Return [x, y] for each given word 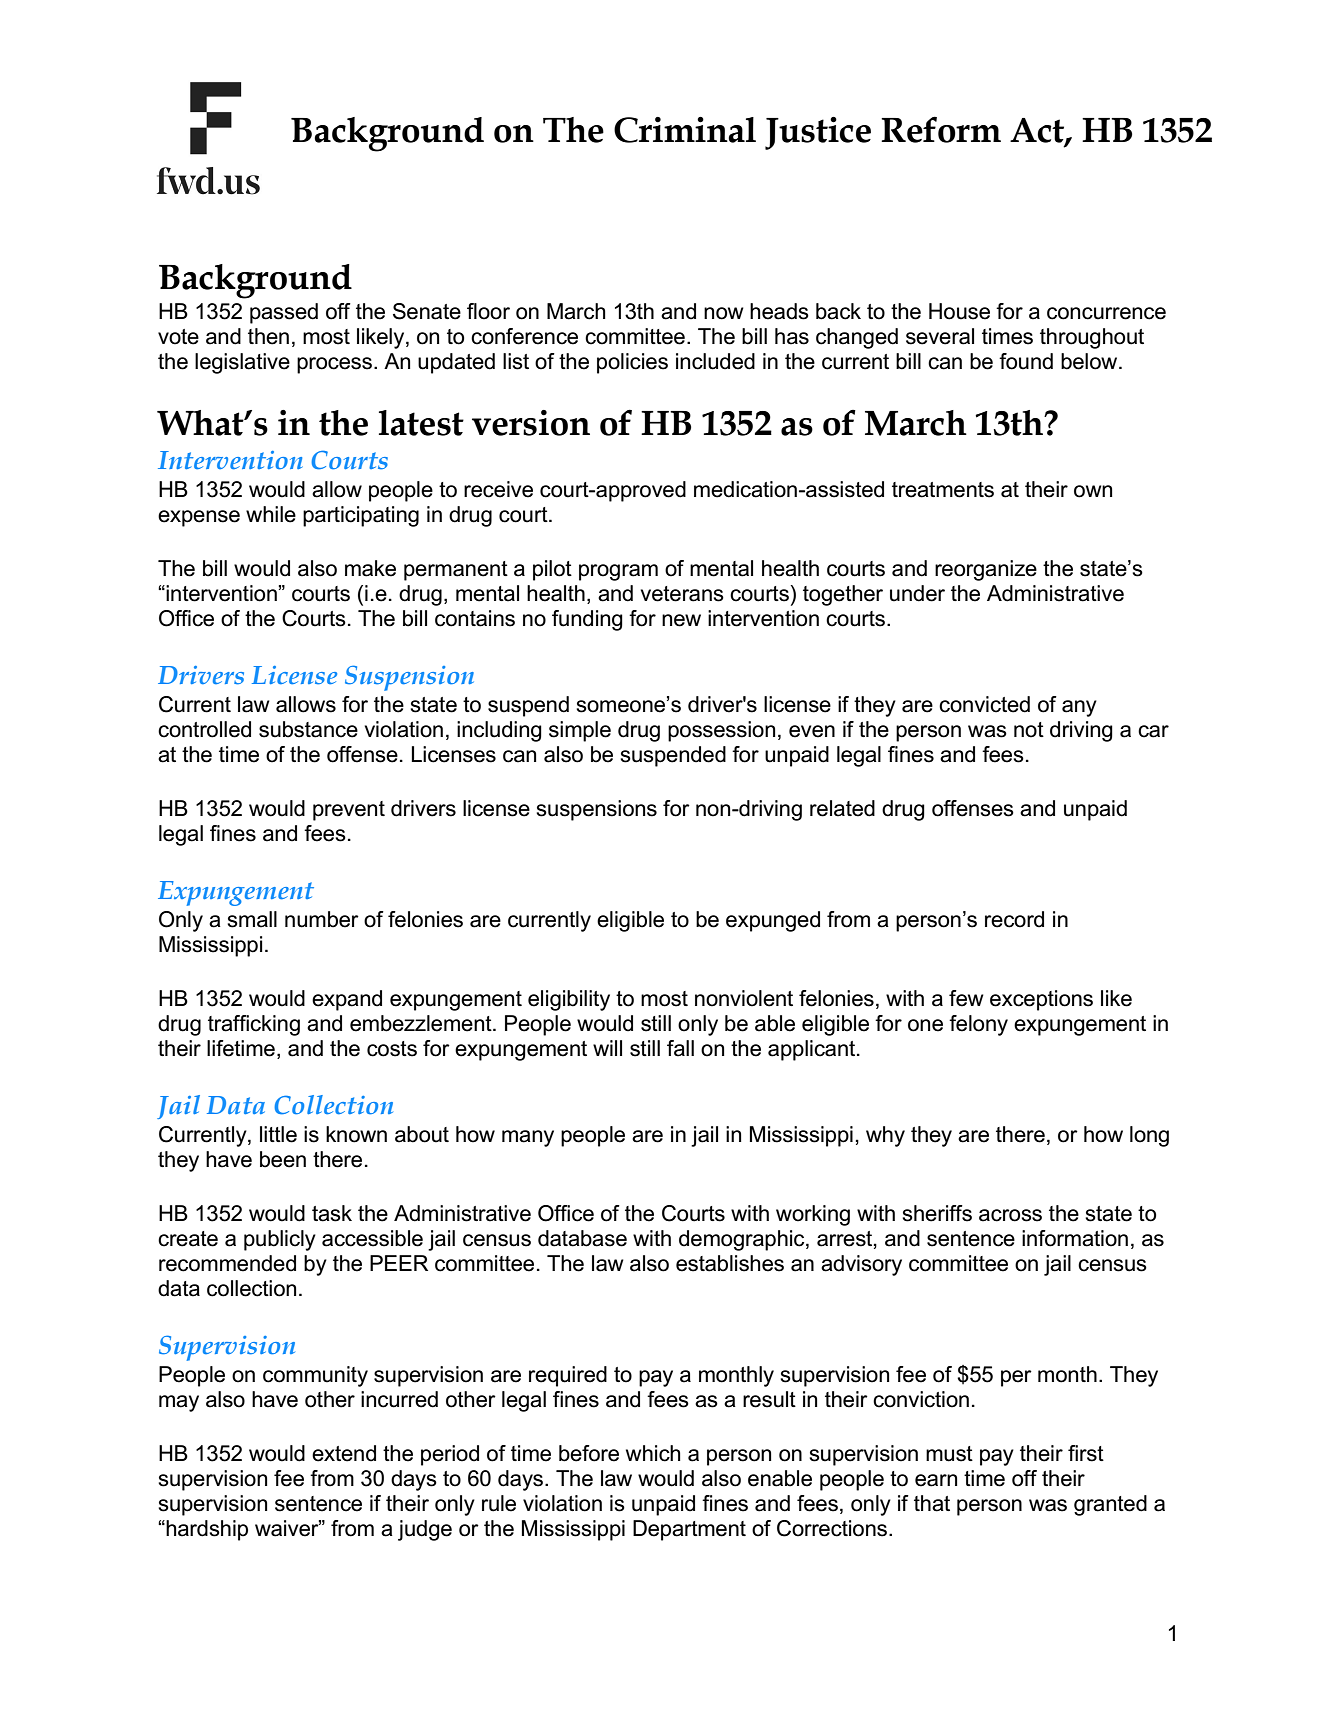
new [681, 620]
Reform [941, 129]
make [370, 568]
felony [978, 1025]
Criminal [685, 130]
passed [284, 313]
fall [680, 1048]
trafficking [254, 1025]
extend [344, 1453]
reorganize [986, 570]
